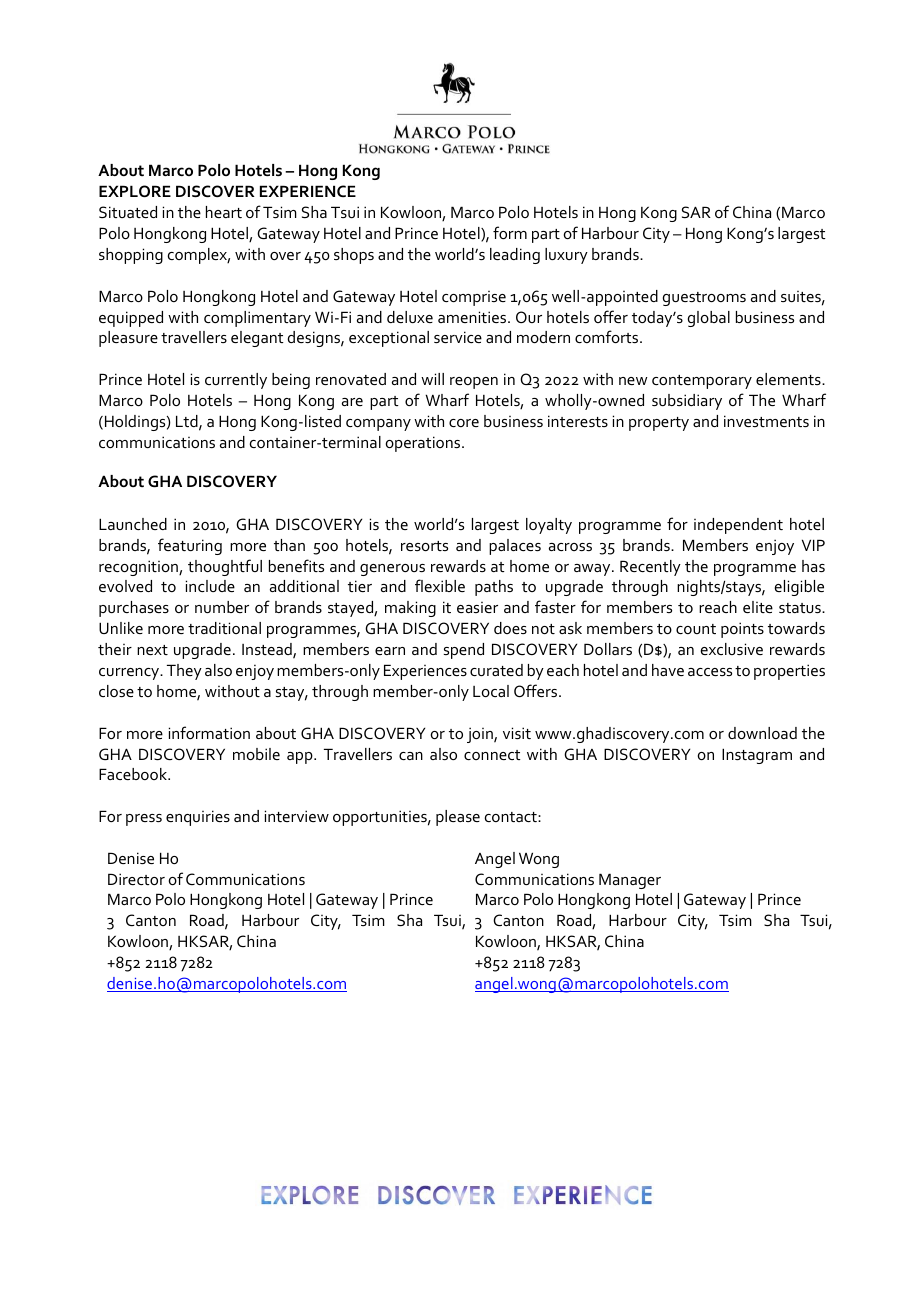 The height and width of the page is (1308, 924). I want to click on elite, so click(758, 607).
